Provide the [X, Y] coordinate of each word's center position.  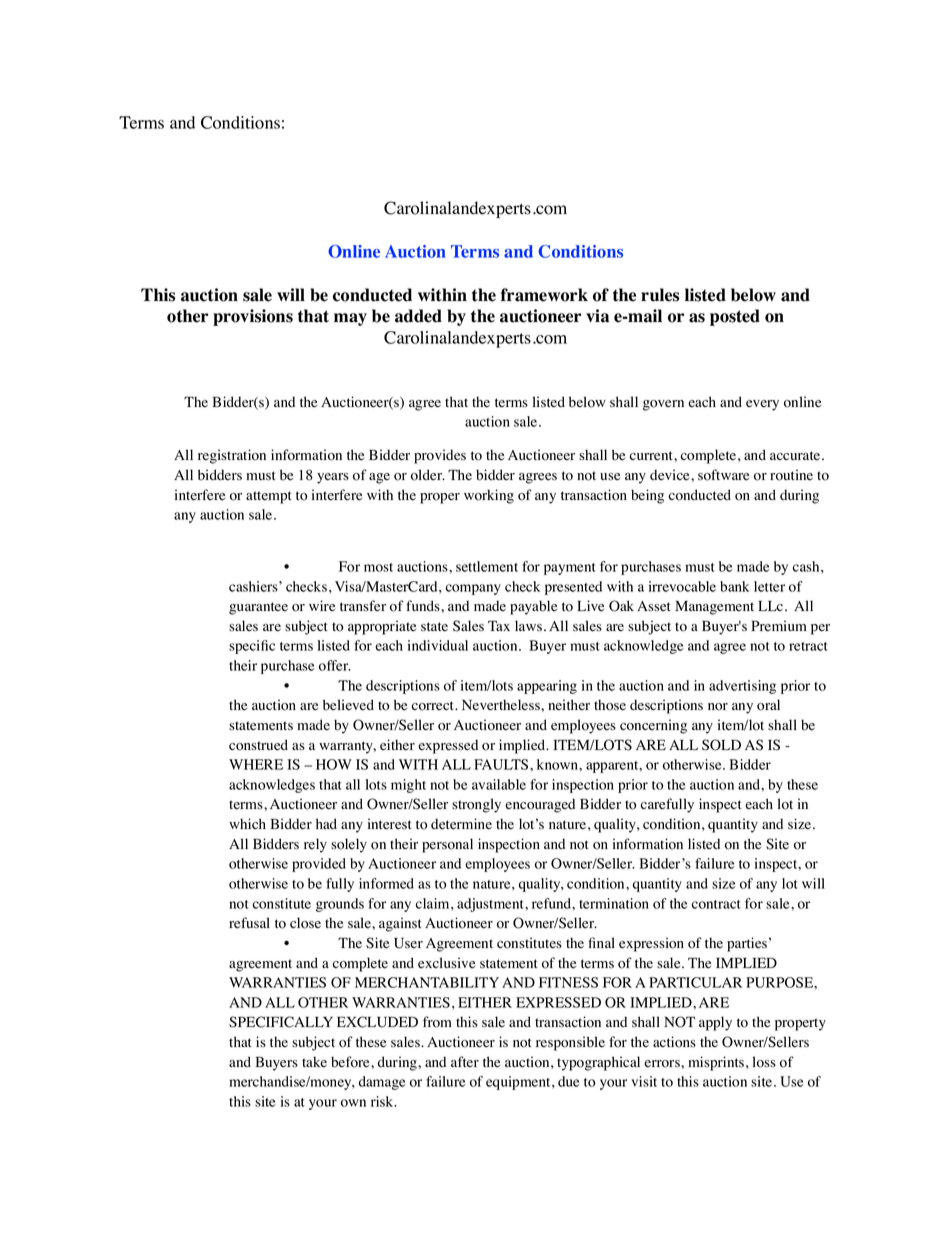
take [314, 1062]
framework [544, 295]
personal [447, 845]
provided [319, 865]
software [723, 475]
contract [716, 904]
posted [735, 317]
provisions [253, 317]
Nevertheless [502, 705]
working [489, 496]
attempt [269, 497]
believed [348, 705]
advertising [742, 687]
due [569, 1081]
